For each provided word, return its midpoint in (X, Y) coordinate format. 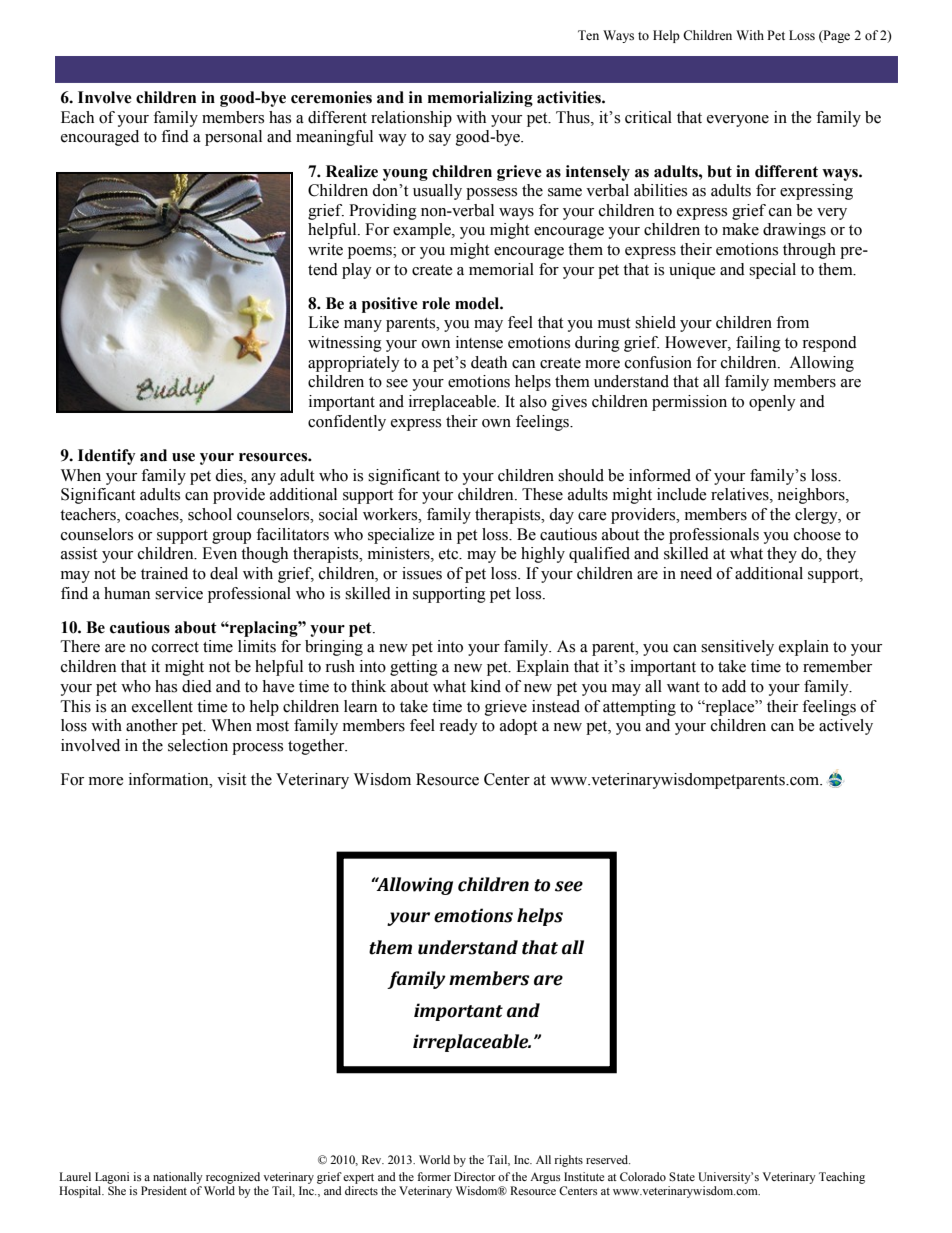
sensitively (737, 648)
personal (233, 138)
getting (414, 668)
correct (175, 647)
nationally (178, 1178)
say (440, 140)
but (719, 171)
